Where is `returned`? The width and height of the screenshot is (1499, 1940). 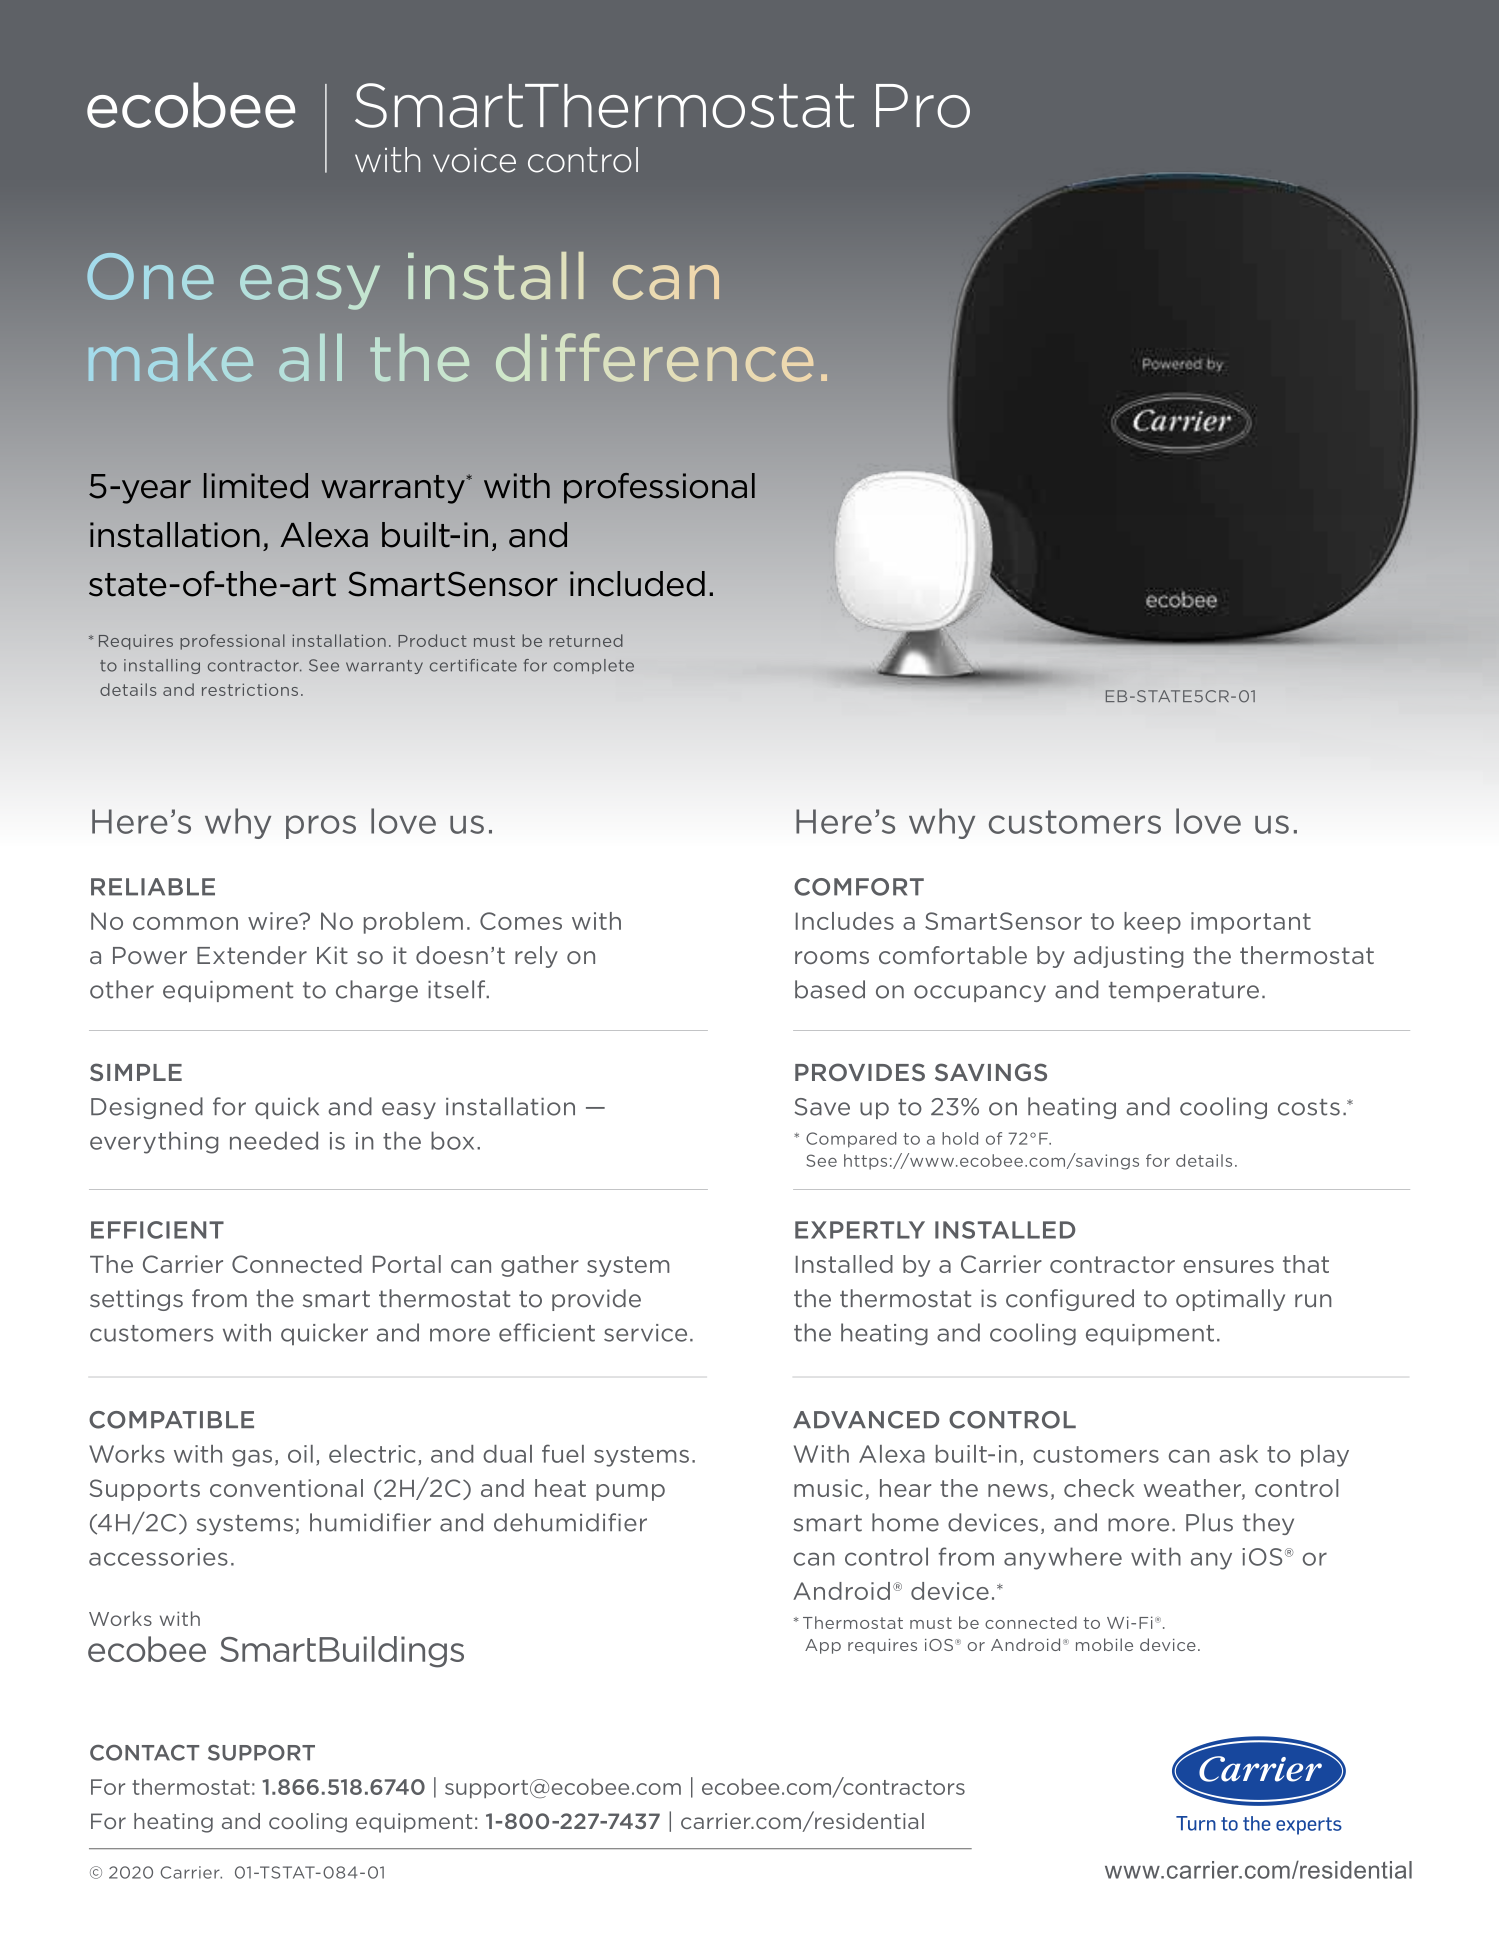 returned is located at coordinates (586, 640).
